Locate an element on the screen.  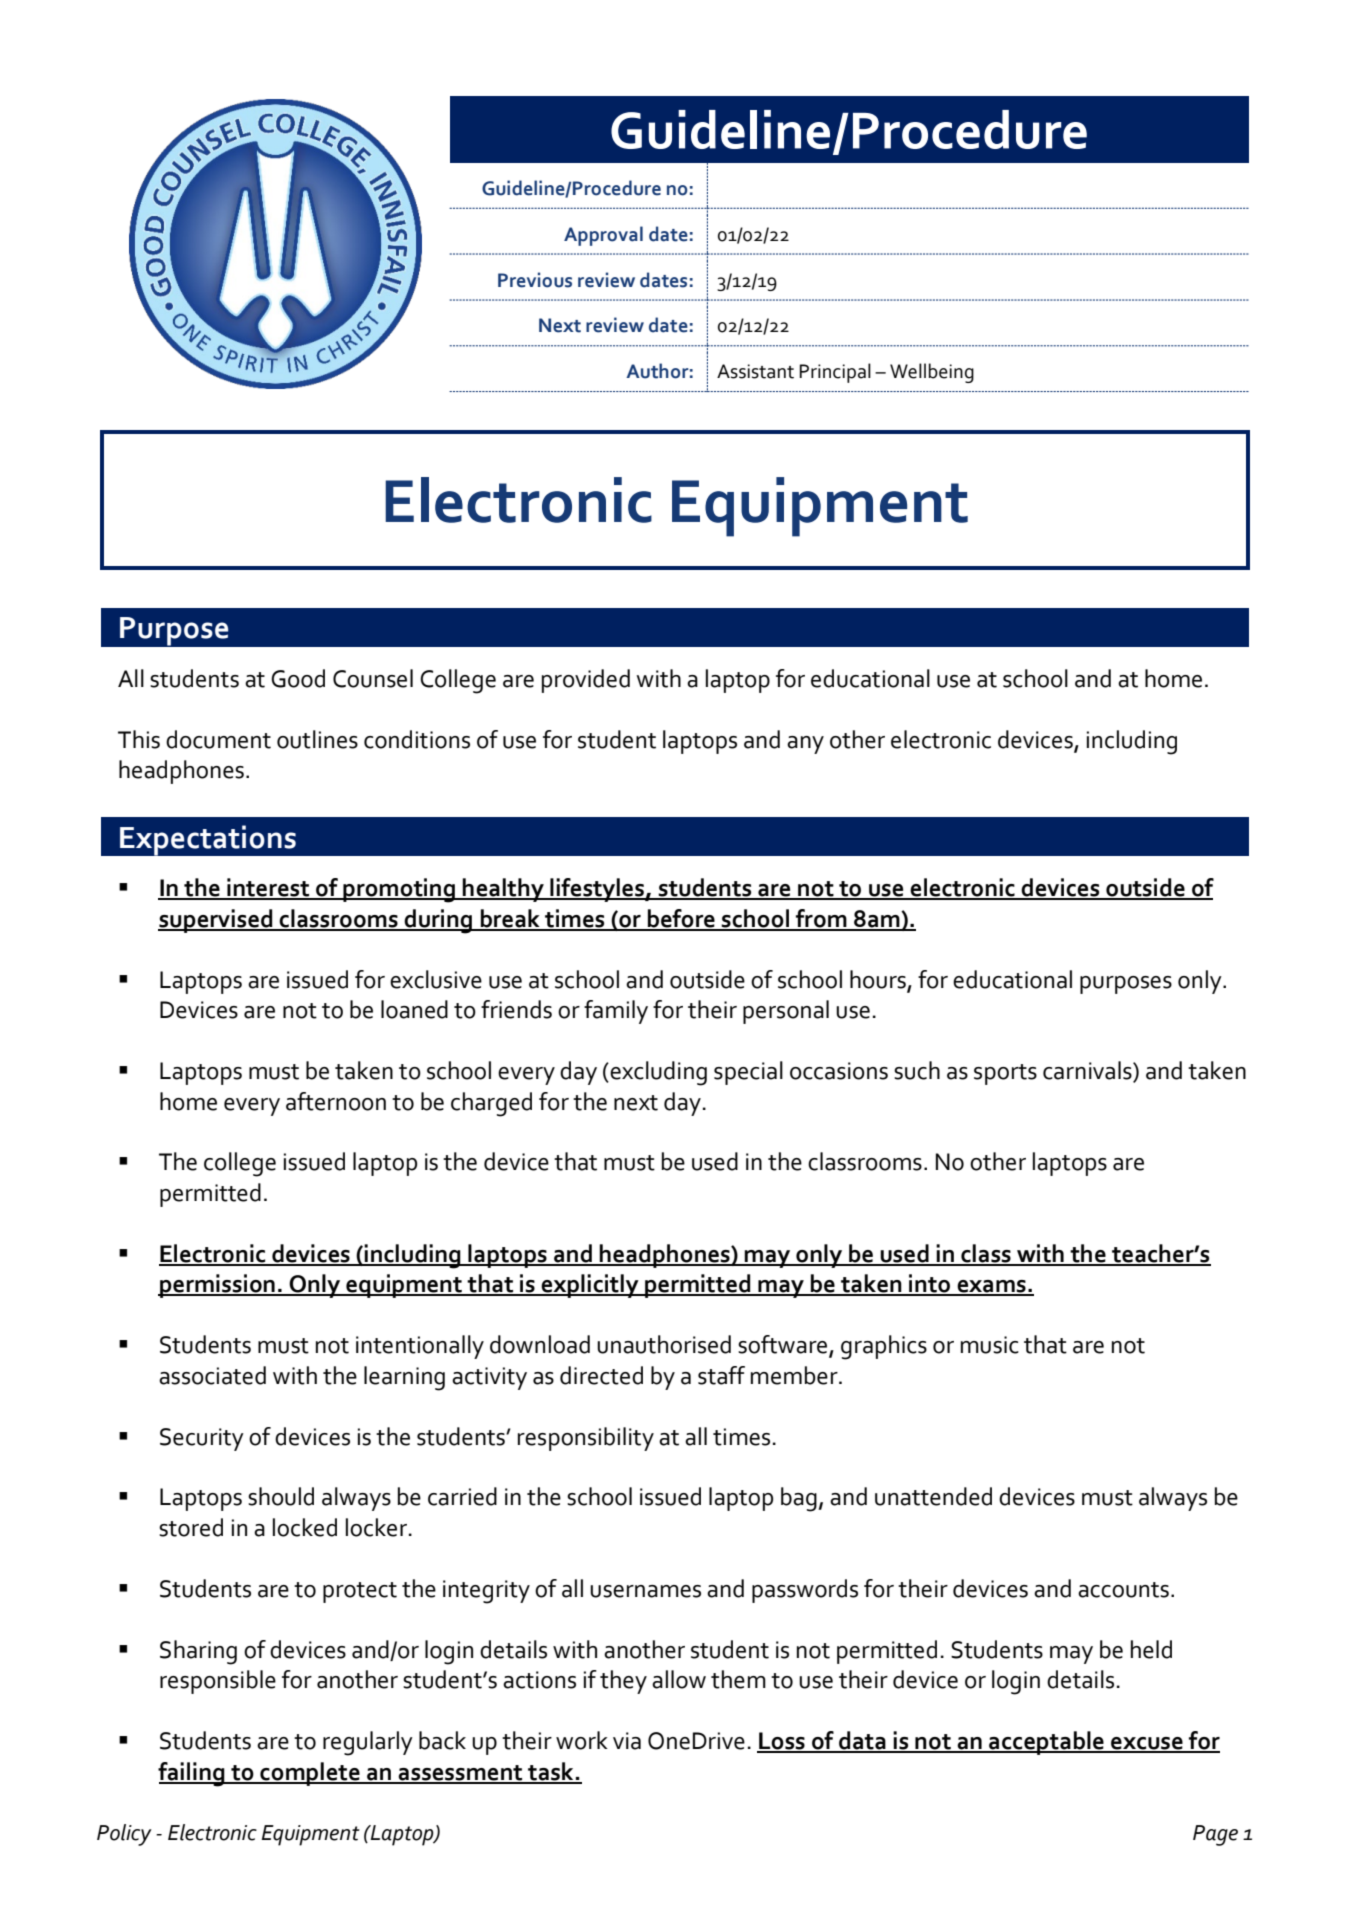
any is located at coordinates (805, 745).
